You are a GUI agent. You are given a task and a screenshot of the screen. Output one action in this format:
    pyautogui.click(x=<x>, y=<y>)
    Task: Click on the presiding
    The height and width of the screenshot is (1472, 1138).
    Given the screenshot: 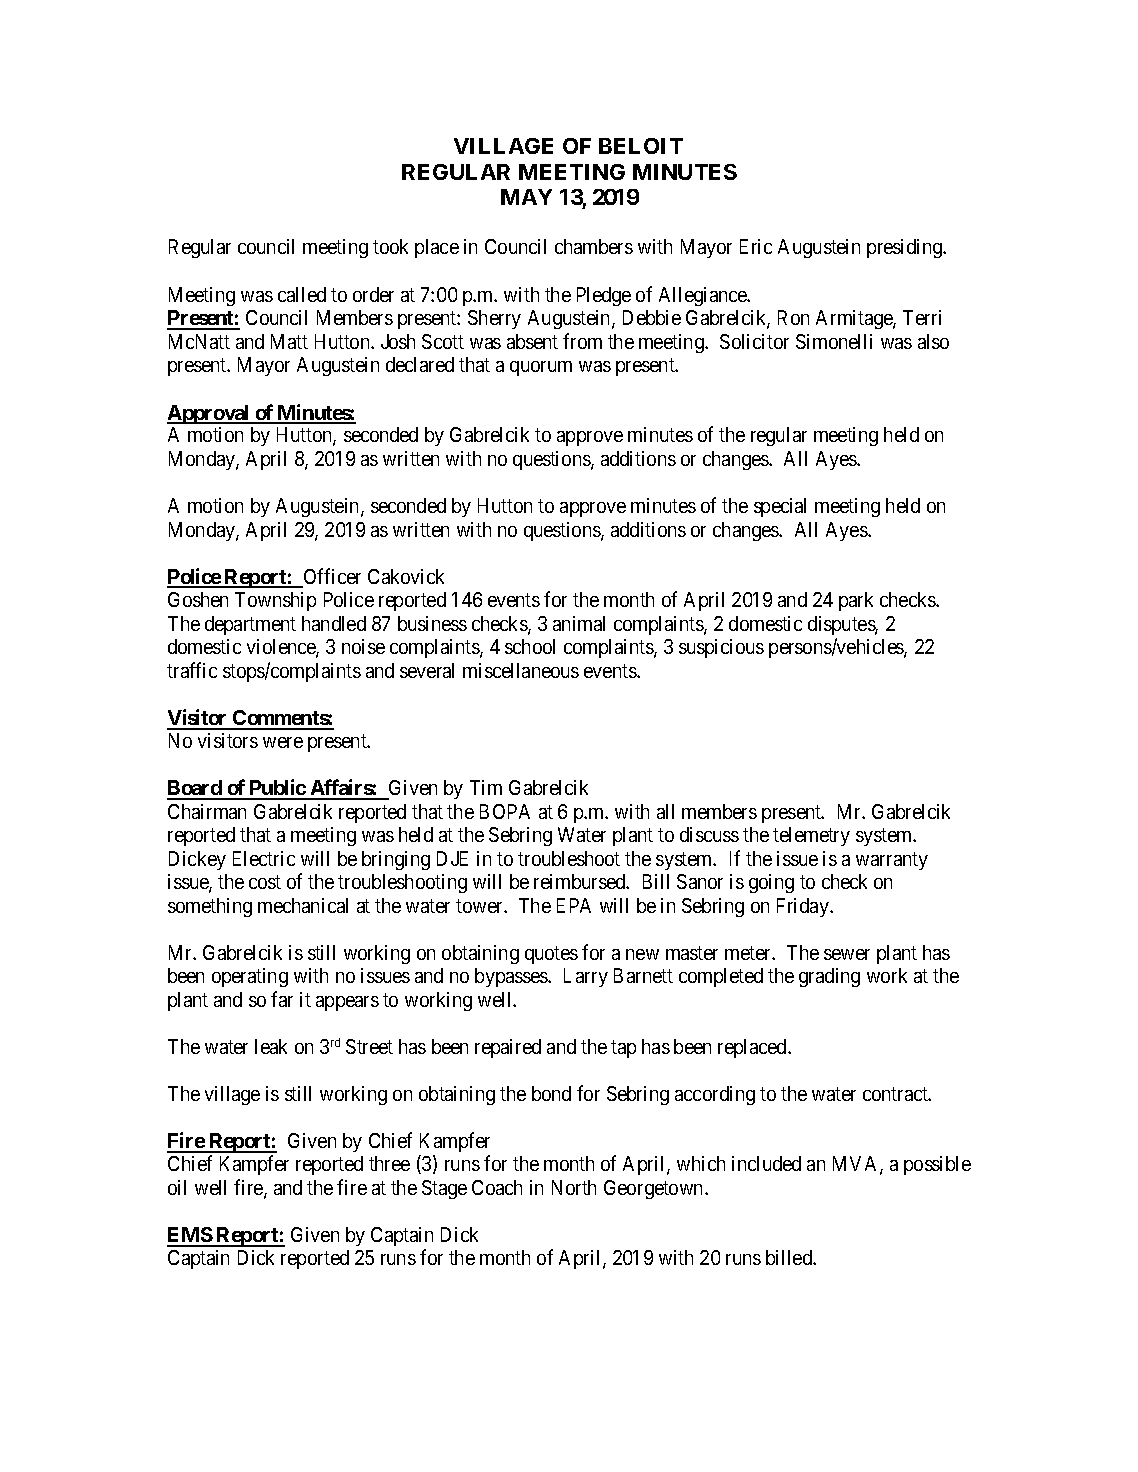 What is the action you would take?
    pyautogui.click(x=906, y=248)
